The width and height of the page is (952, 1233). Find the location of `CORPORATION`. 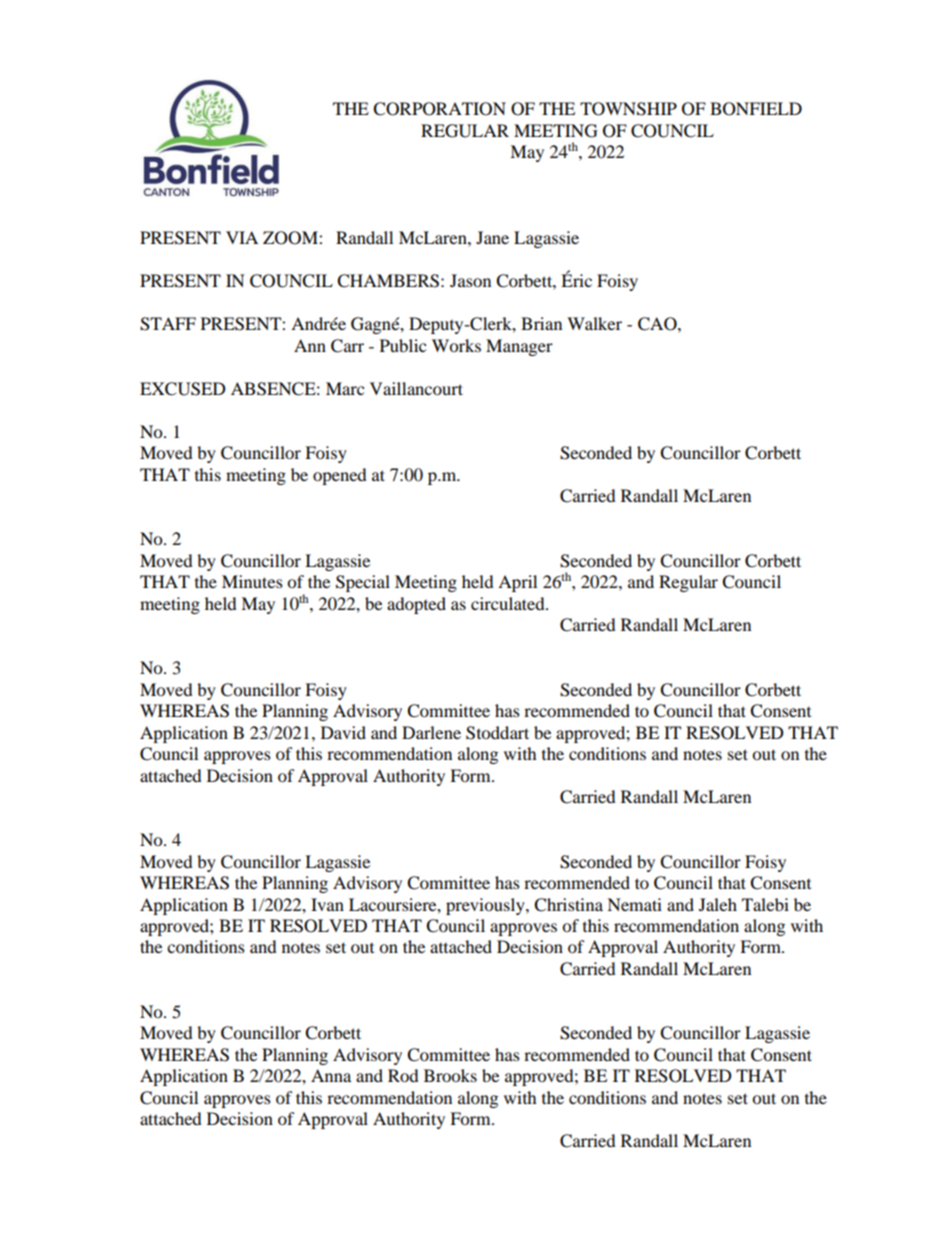

CORPORATION is located at coordinates (439, 109).
